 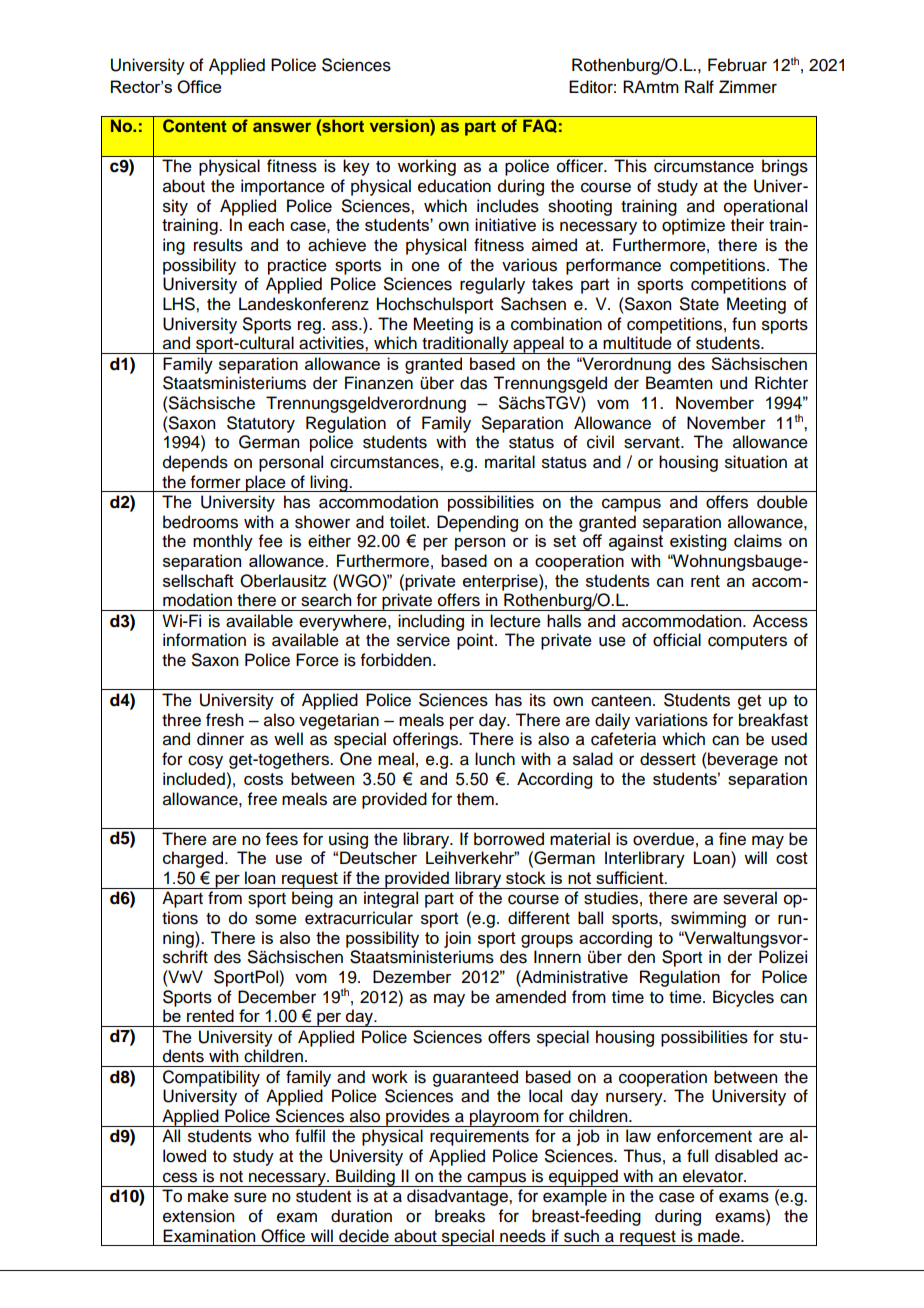 What do you see at coordinates (699, 87) in the screenshot?
I see `Ralf` at bounding box center [699, 87].
